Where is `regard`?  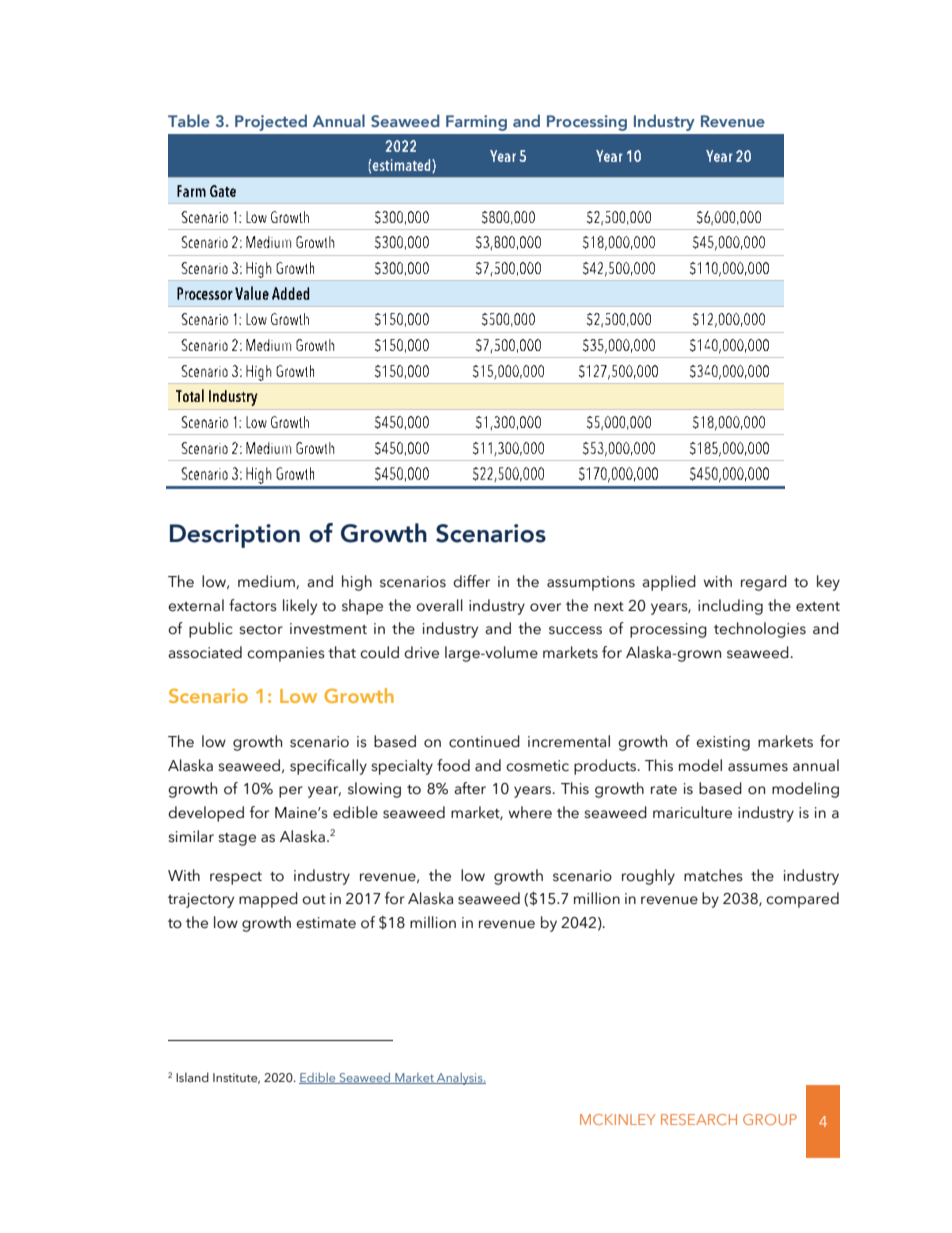 regard is located at coordinates (764, 583).
